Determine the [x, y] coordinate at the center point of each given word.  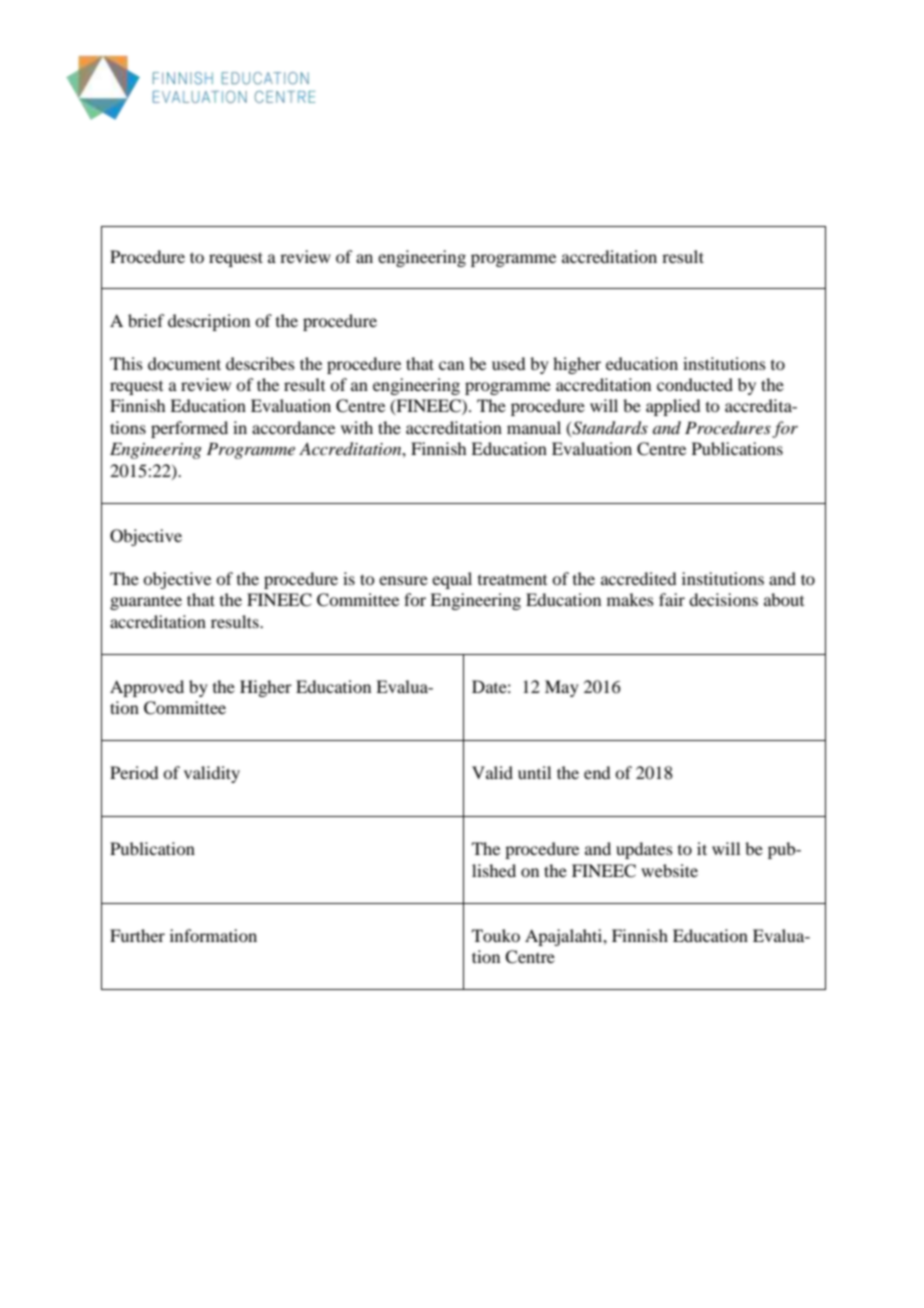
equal [452, 580]
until [534, 772]
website [669, 870]
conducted [695, 384]
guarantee [146, 603]
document [184, 363]
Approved [147, 688]
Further [137, 935]
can [451, 365]
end [597, 772]
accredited [638, 578]
